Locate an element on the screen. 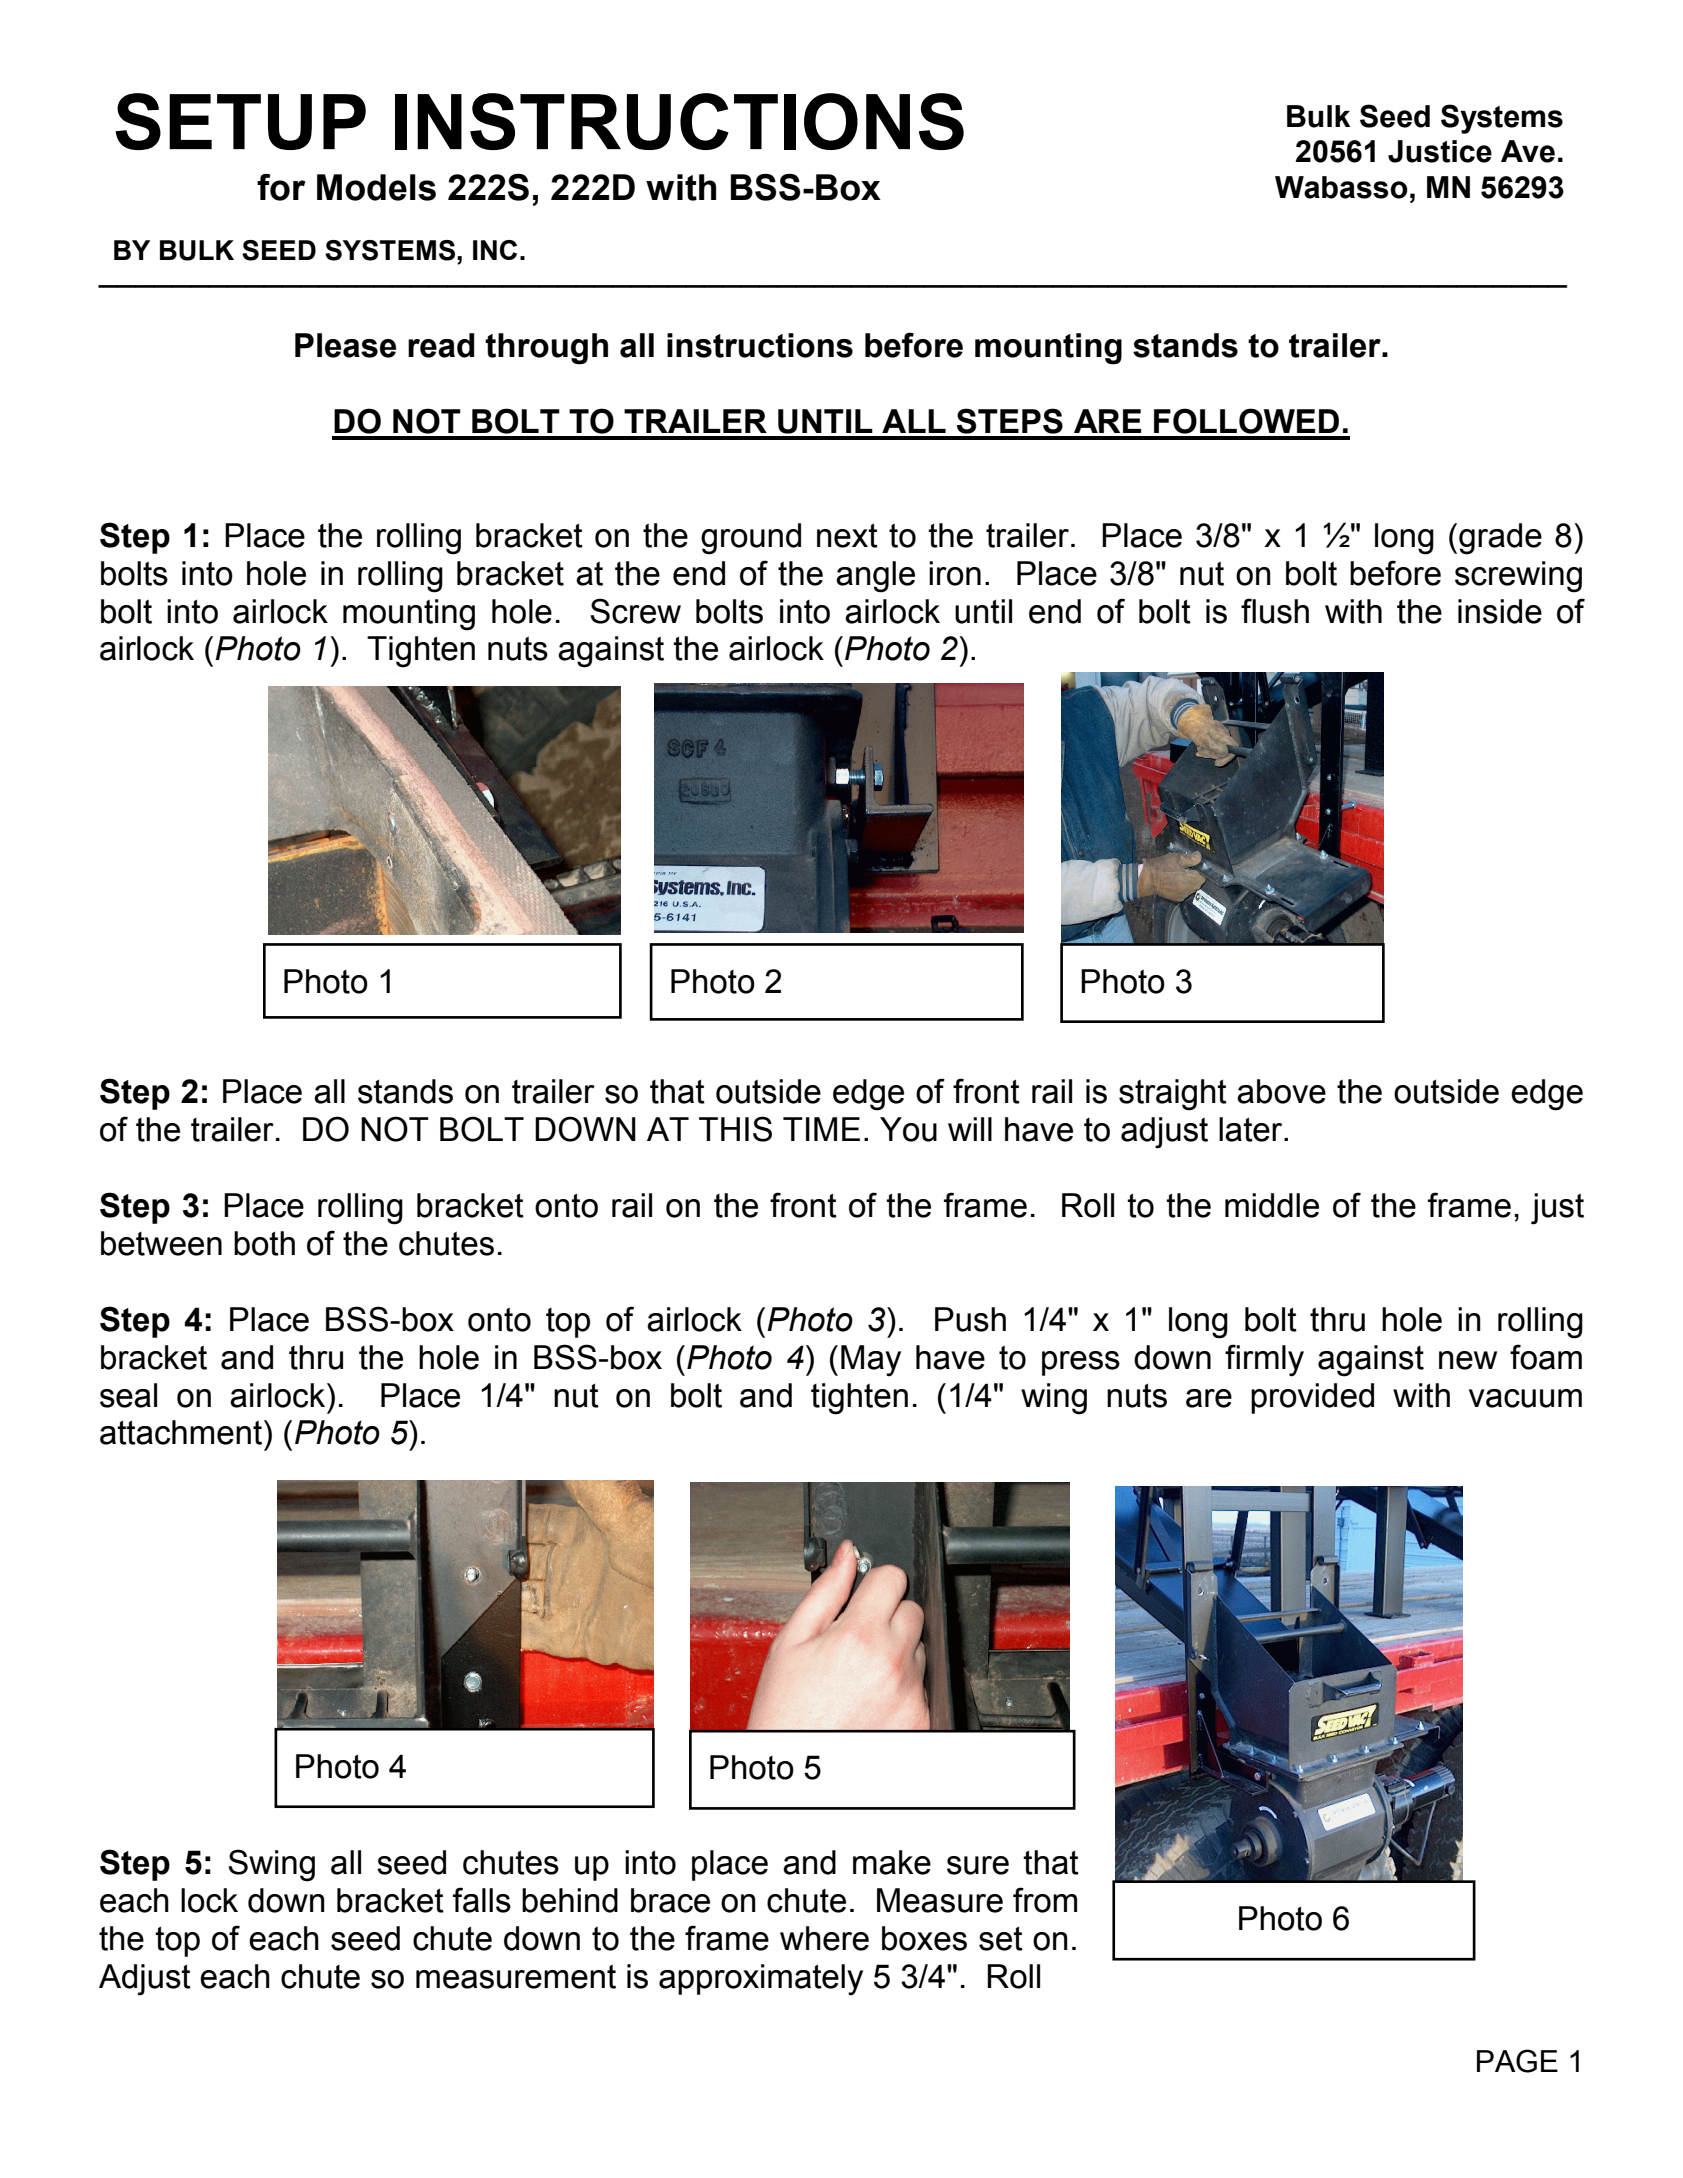  ground is located at coordinates (751, 539).
